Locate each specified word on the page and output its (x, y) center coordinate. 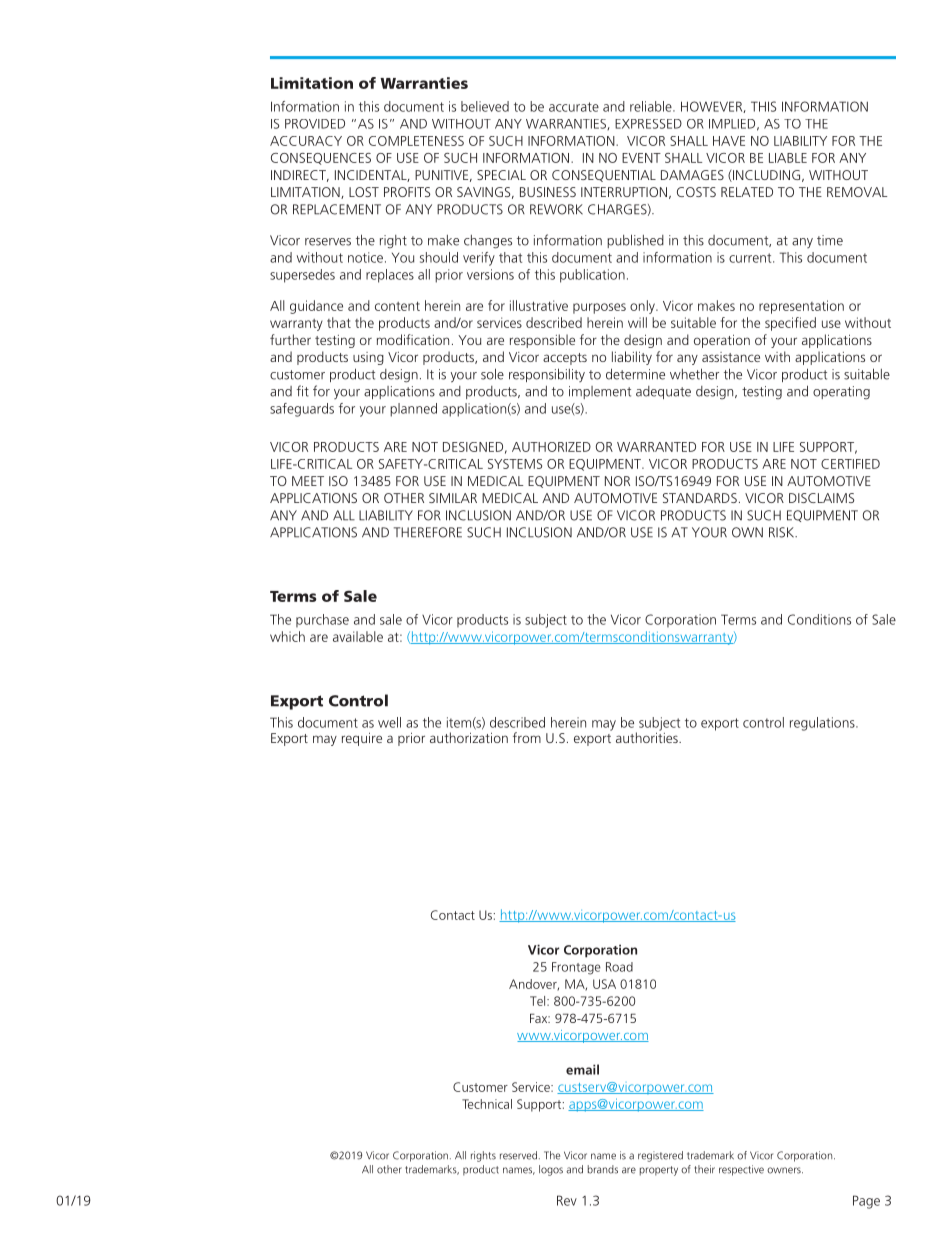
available (358, 636)
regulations (823, 724)
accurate (574, 107)
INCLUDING (765, 175)
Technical (487, 1104)
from (527, 737)
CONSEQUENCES (321, 159)
